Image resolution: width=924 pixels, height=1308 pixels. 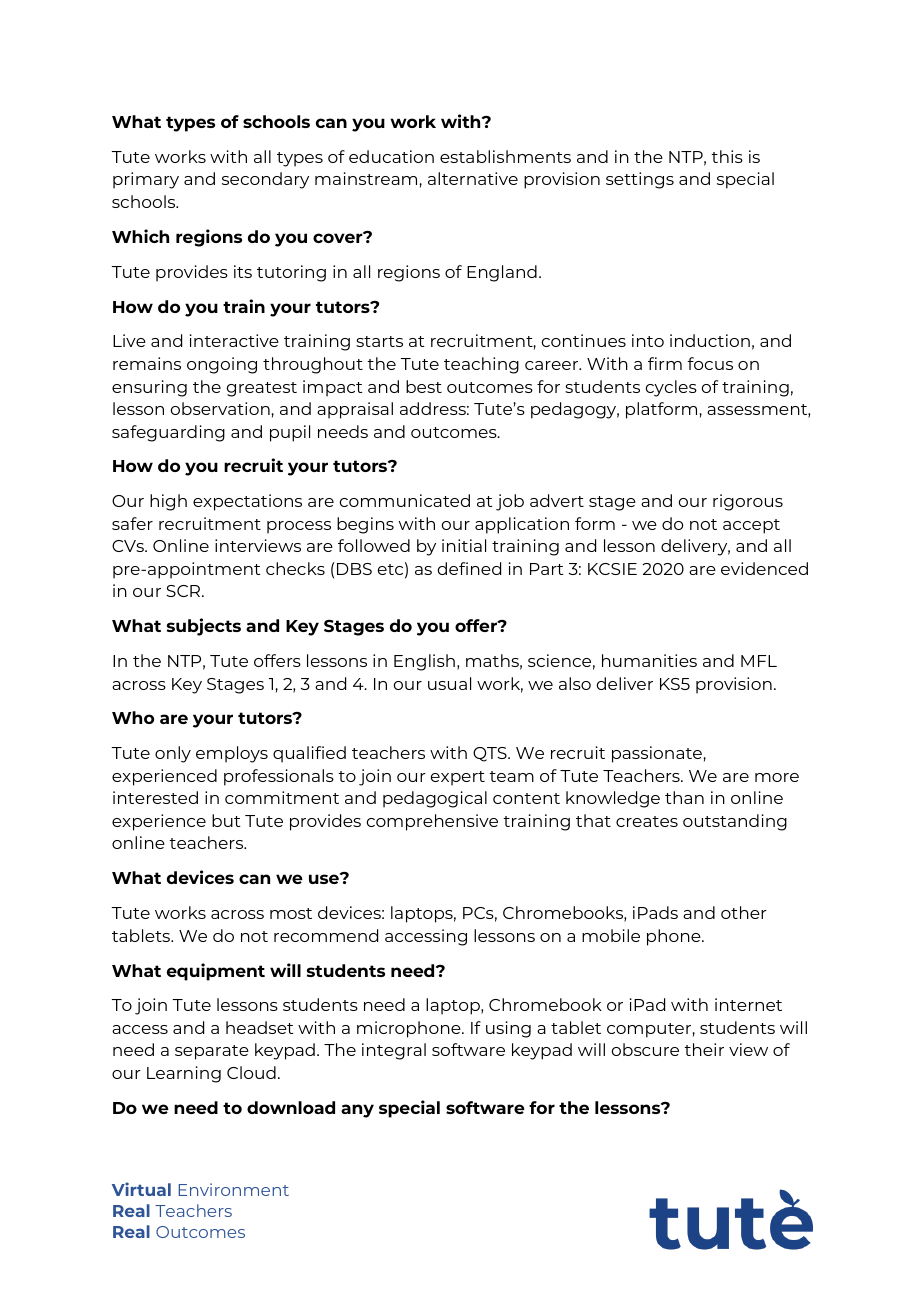 I want to click on usual, so click(x=449, y=683).
